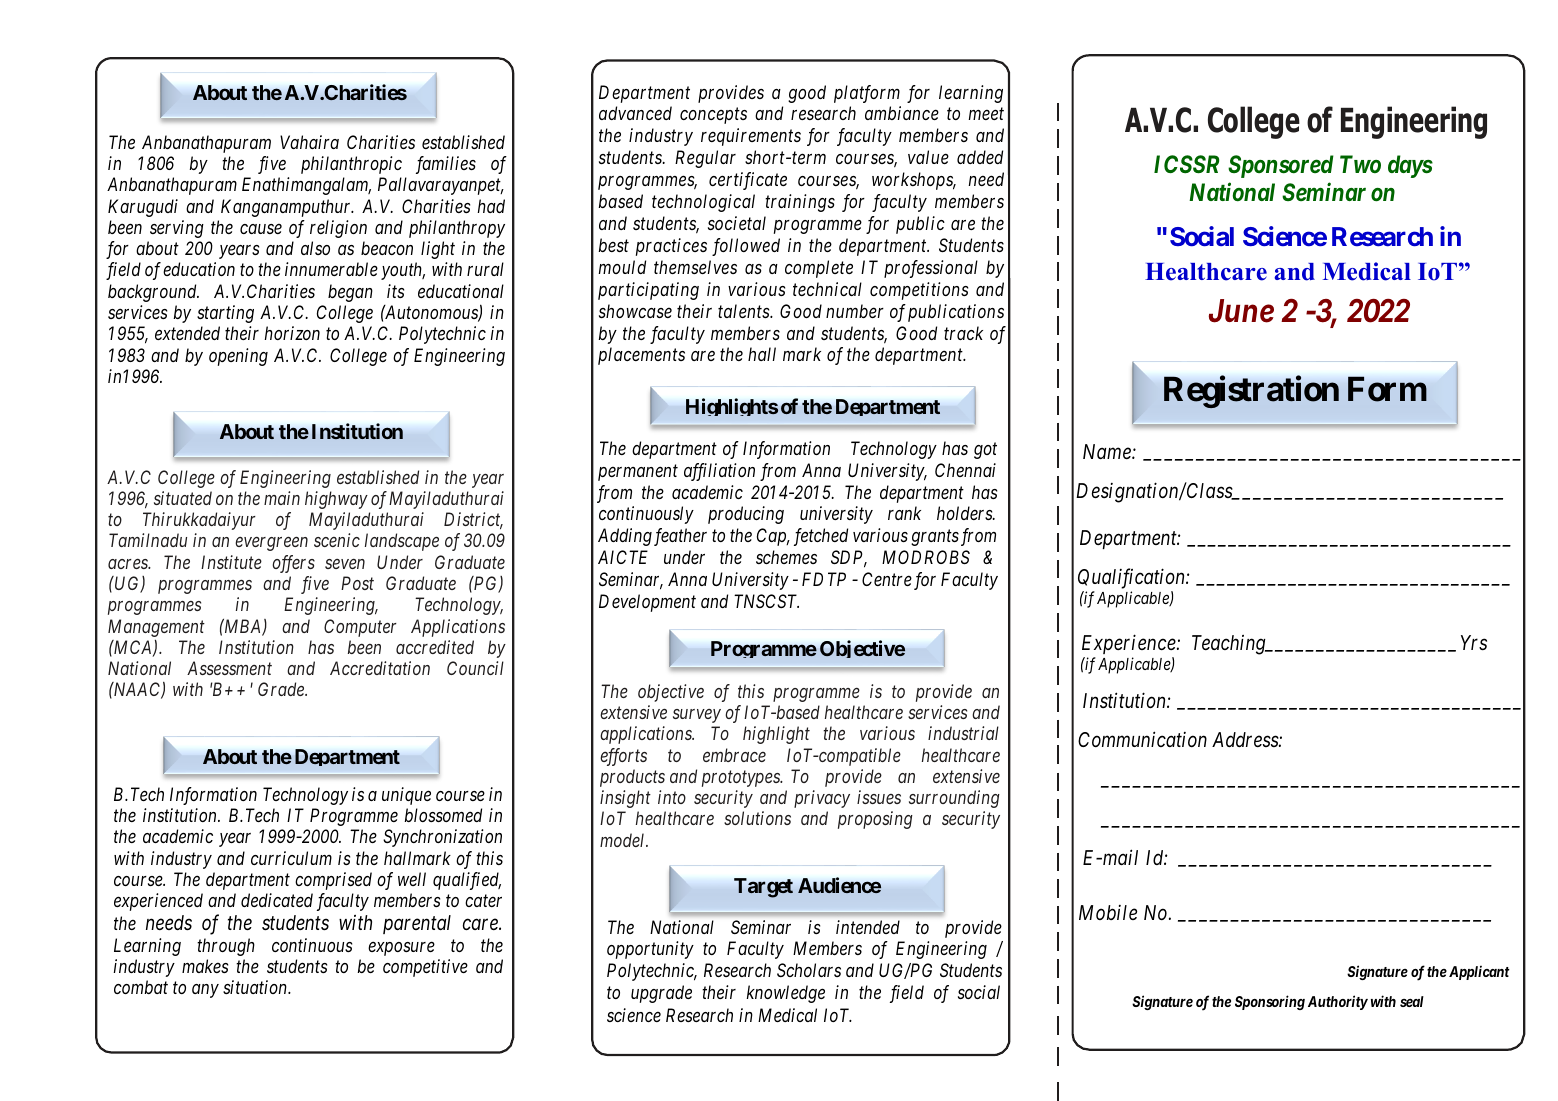  What do you see at coordinates (809, 970) in the page?
I see `Scholars` at bounding box center [809, 970].
